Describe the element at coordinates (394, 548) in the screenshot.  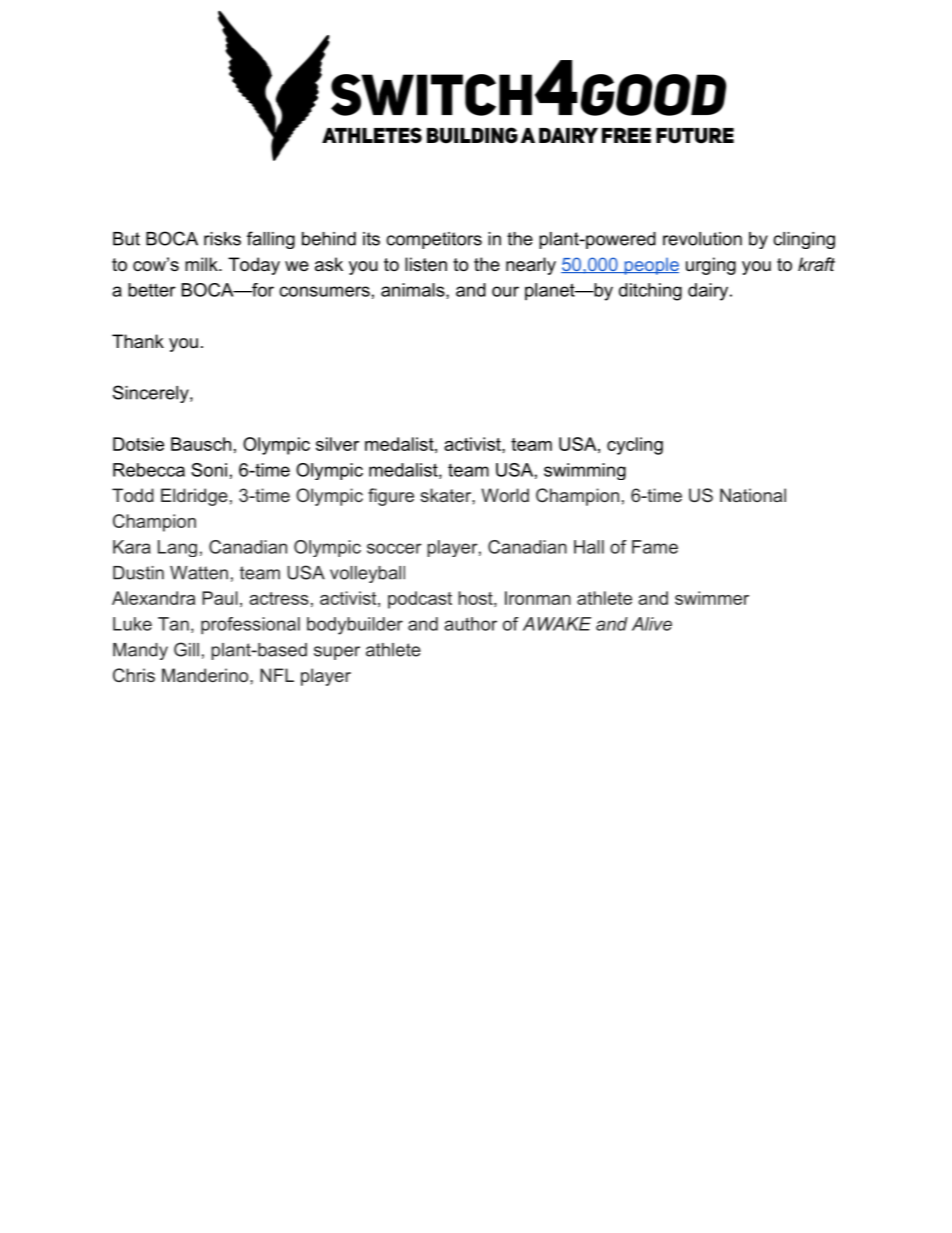
I see `soccer` at that location.
